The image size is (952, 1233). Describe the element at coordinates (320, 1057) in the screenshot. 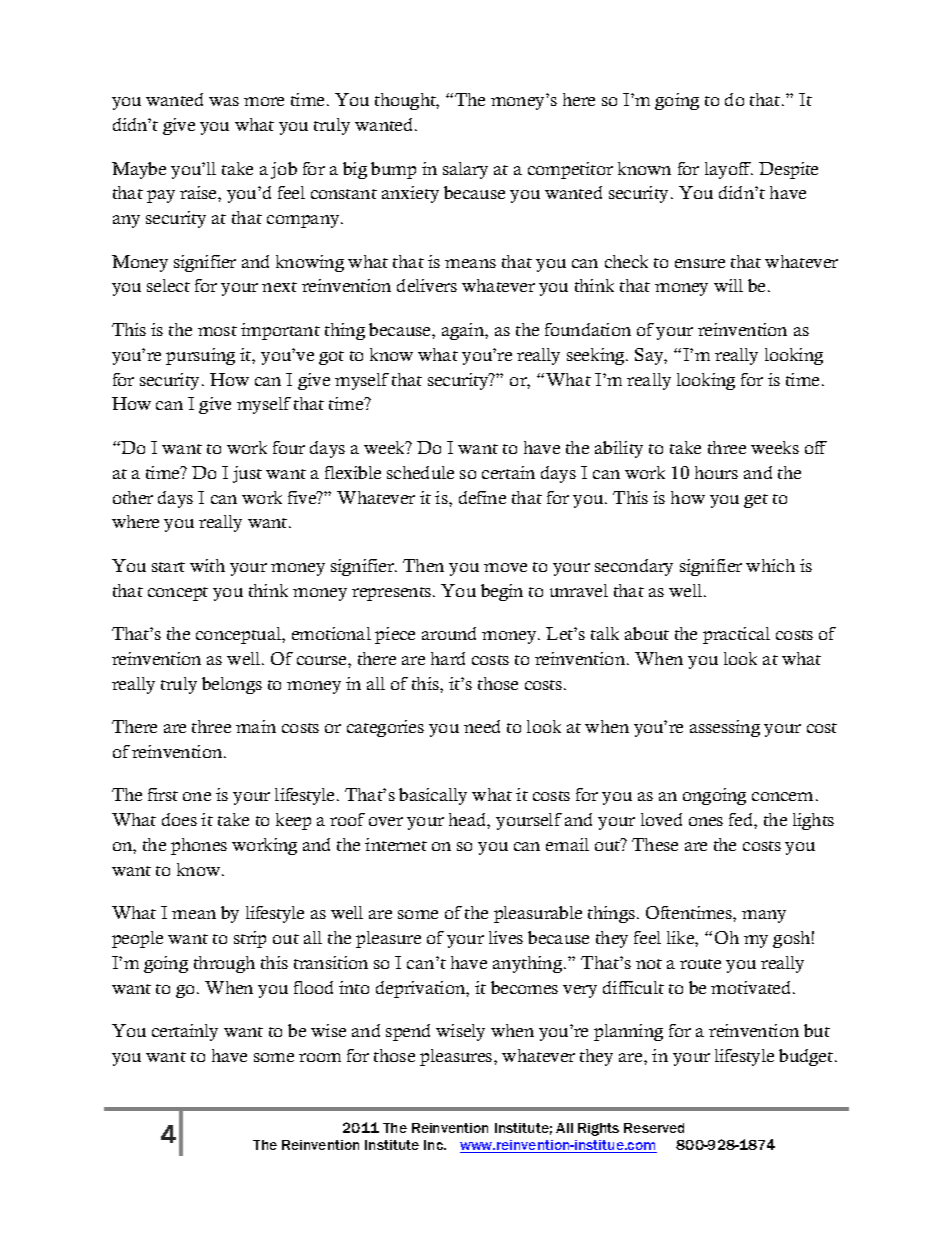

I see `room` at that location.
